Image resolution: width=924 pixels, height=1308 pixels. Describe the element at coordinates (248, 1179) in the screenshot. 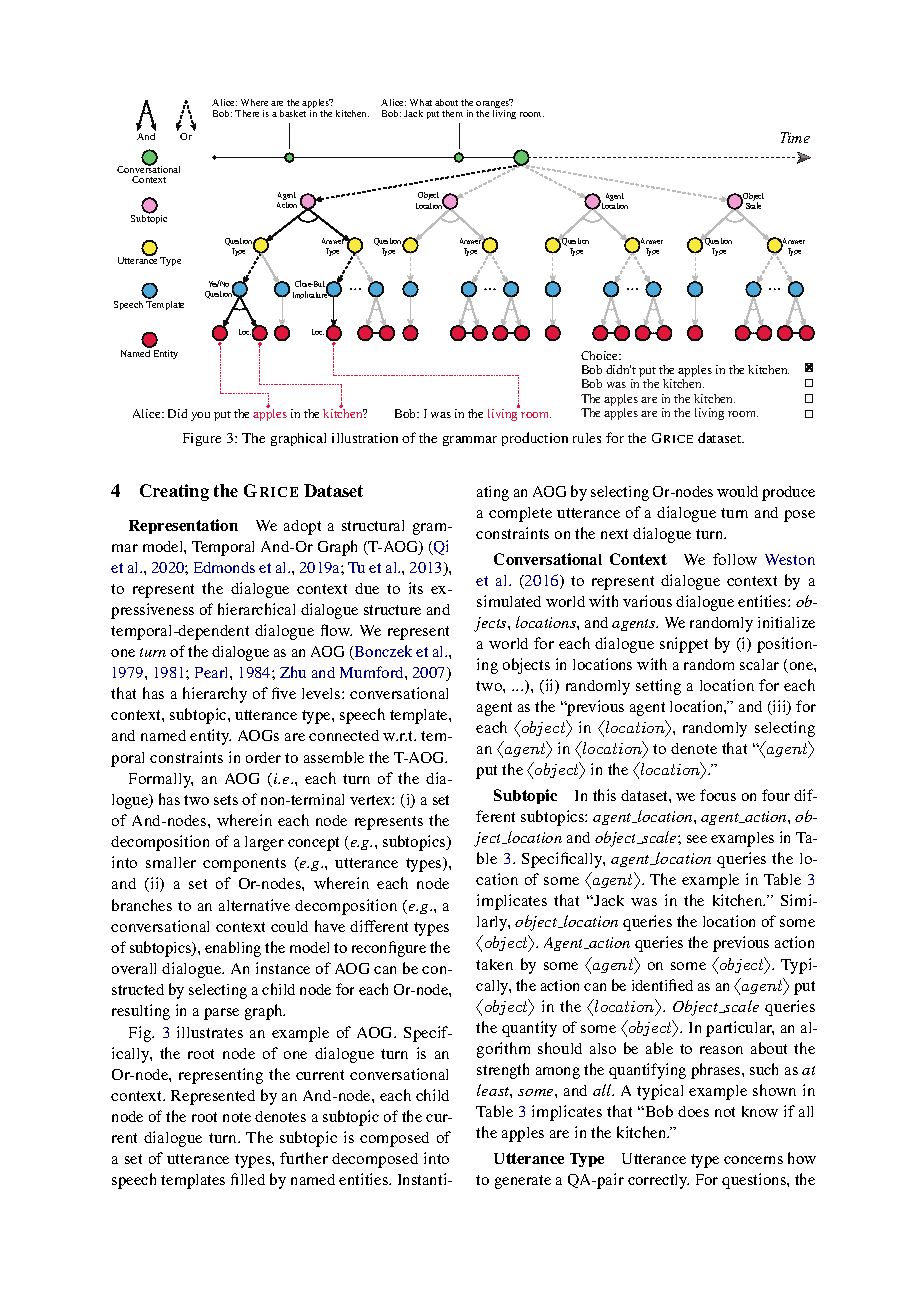

I see `filled` at that location.
